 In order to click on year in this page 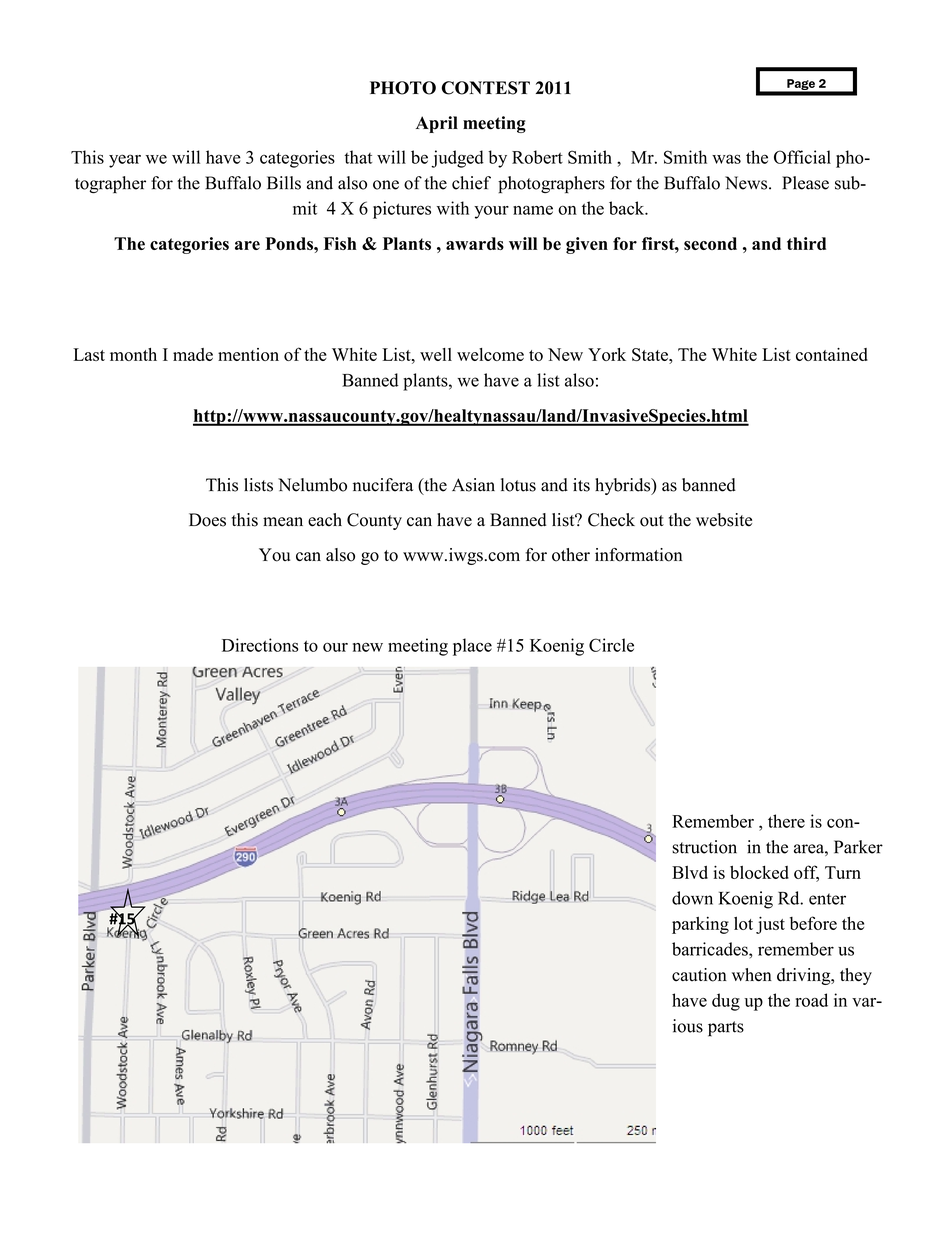, I will do `click(125, 161)`.
